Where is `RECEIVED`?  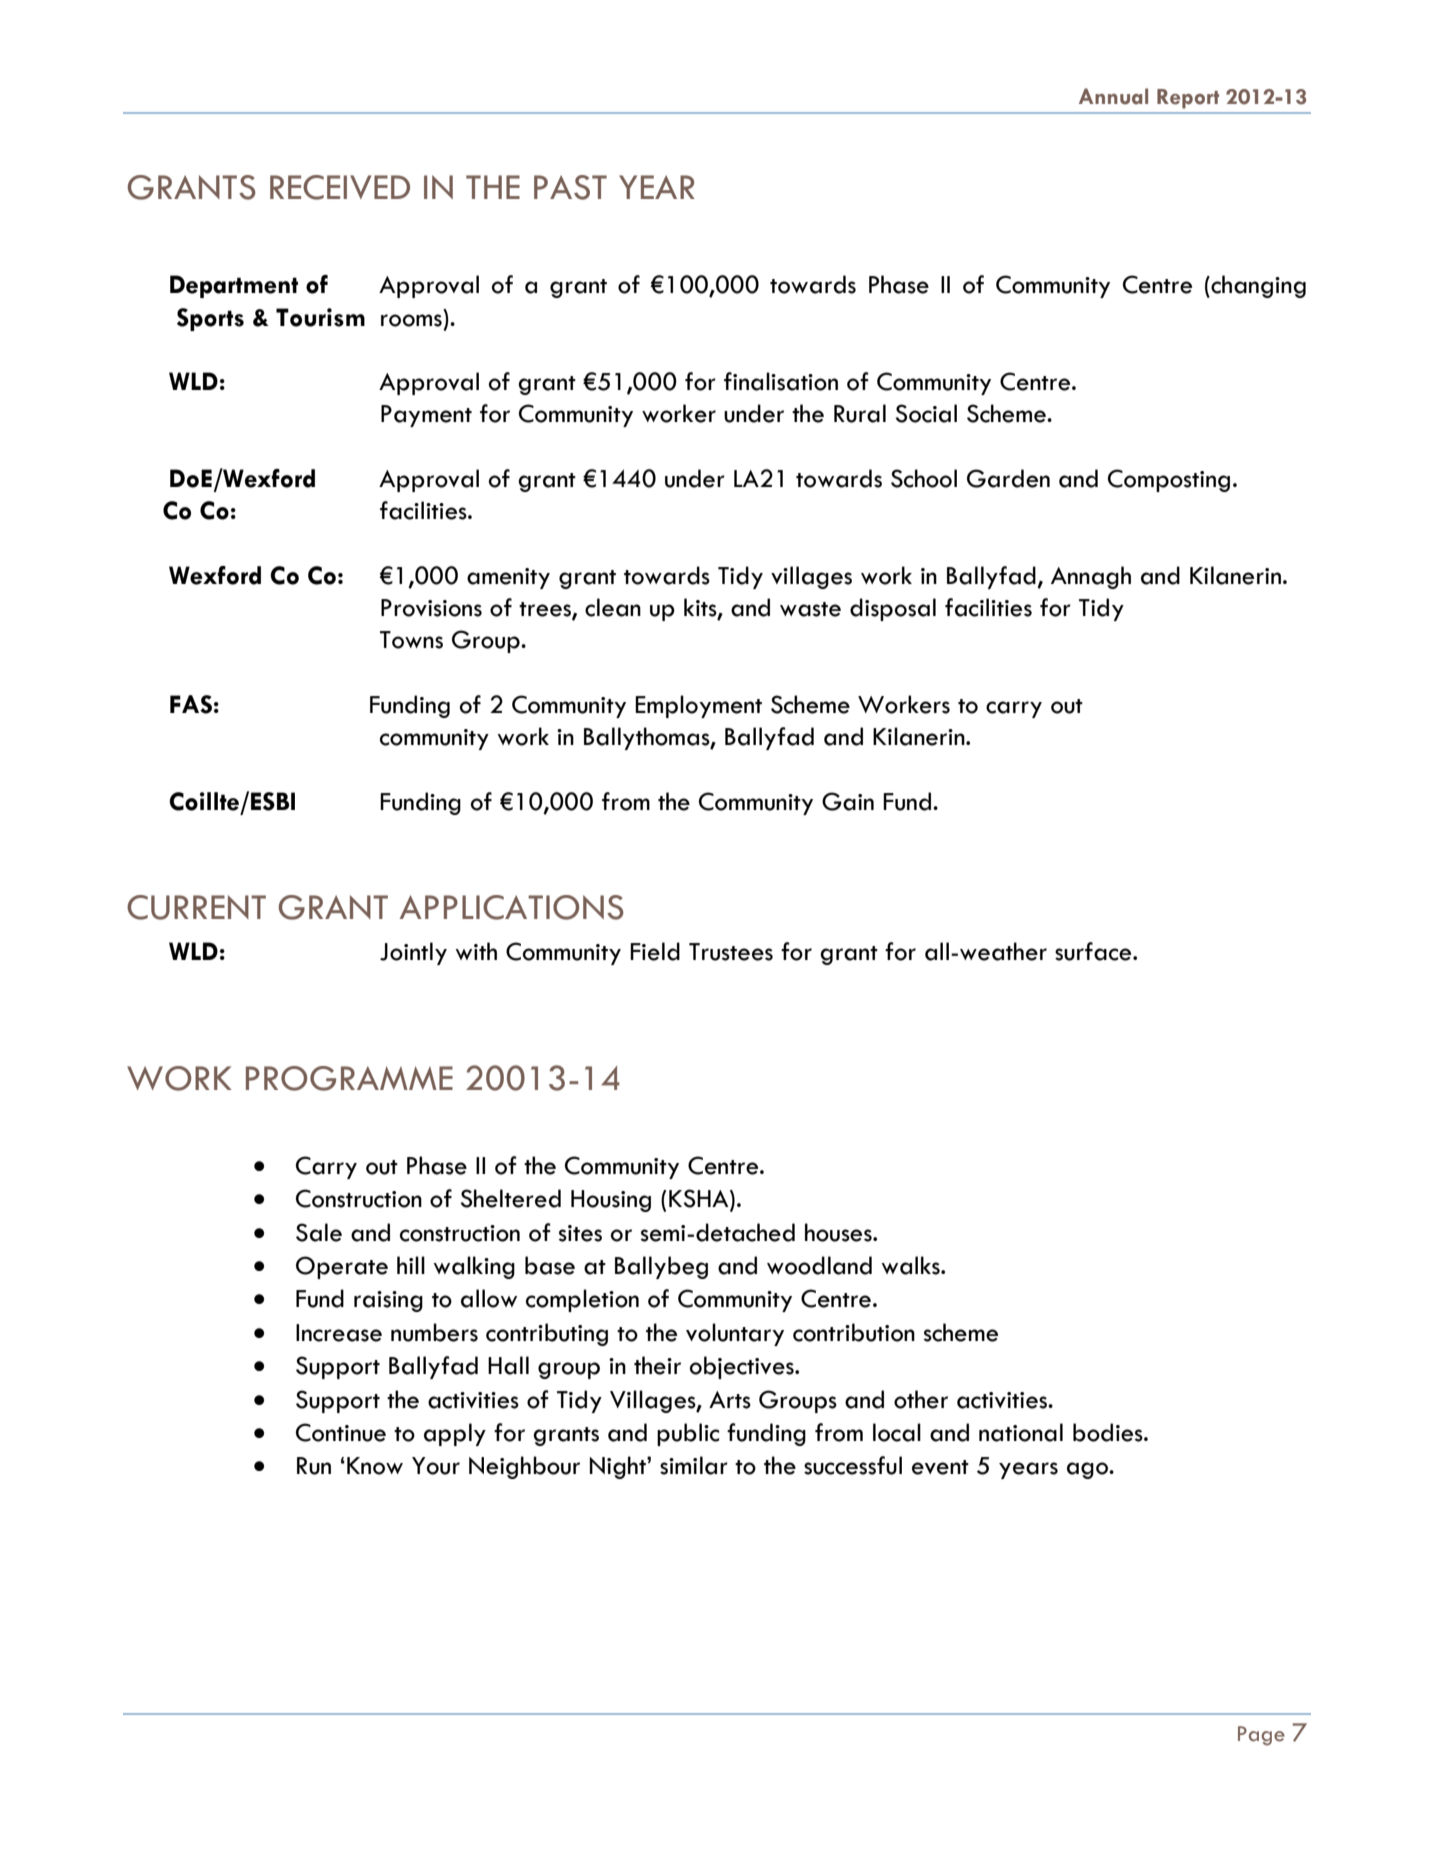
RECEIVED is located at coordinates (340, 187).
